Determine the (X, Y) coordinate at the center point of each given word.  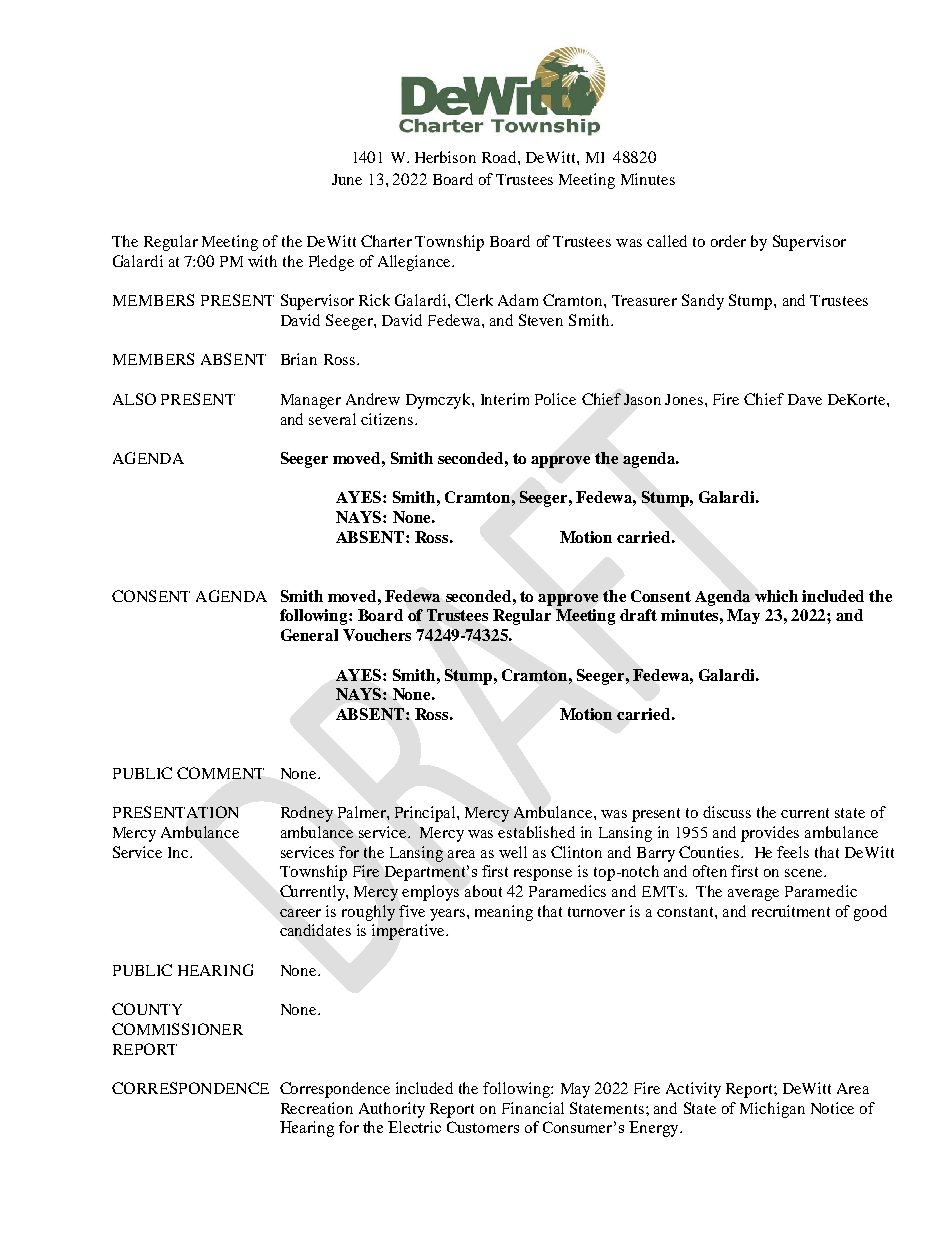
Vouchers (377, 635)
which (776, 596)
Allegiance (415, 263)
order (728, 241)
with (262, 261)
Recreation (317, 1108)
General (309, 635)
